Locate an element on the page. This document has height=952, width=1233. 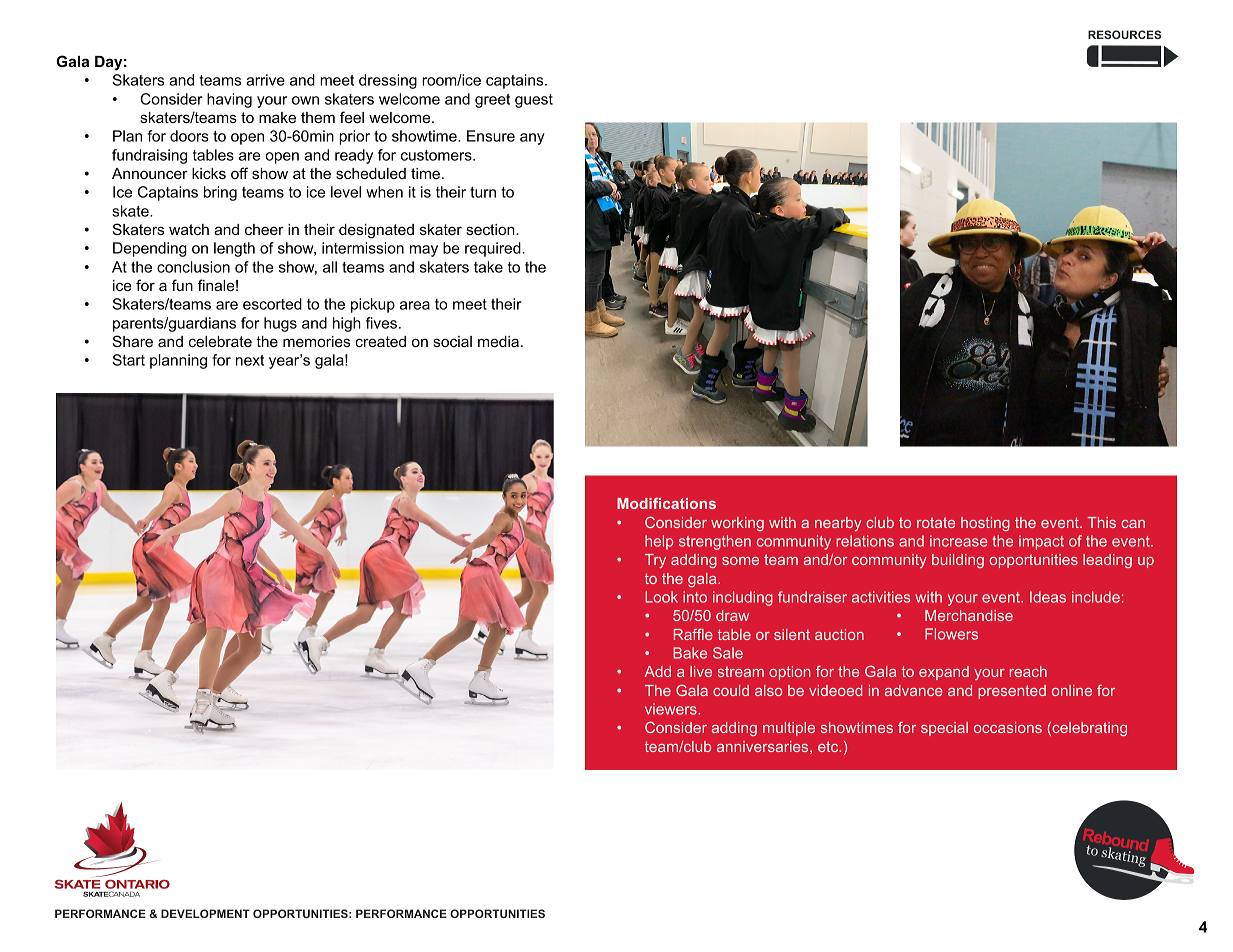
occasions is located at coordinates (1008, 727).
